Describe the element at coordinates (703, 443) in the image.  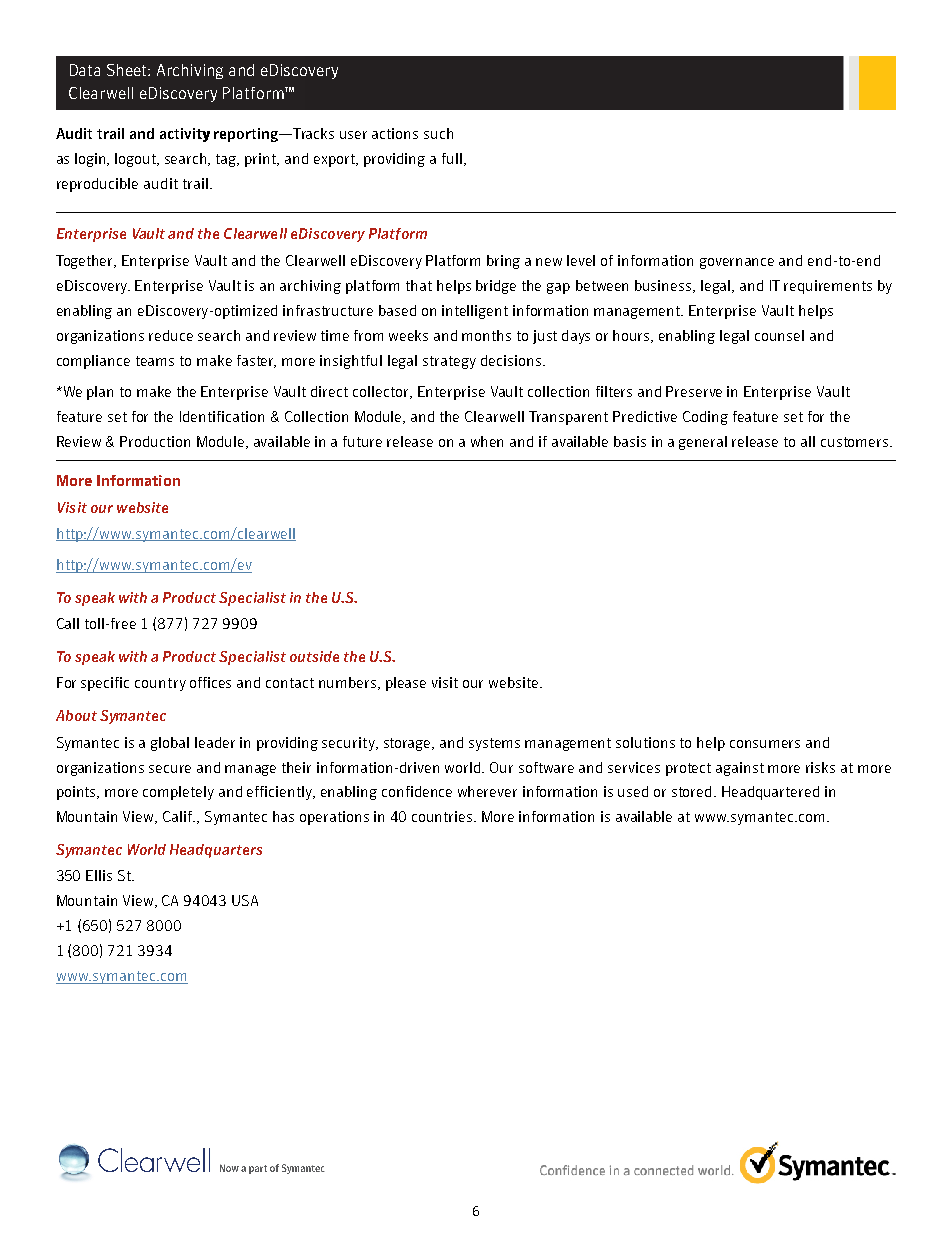
I see `general` at that location.
